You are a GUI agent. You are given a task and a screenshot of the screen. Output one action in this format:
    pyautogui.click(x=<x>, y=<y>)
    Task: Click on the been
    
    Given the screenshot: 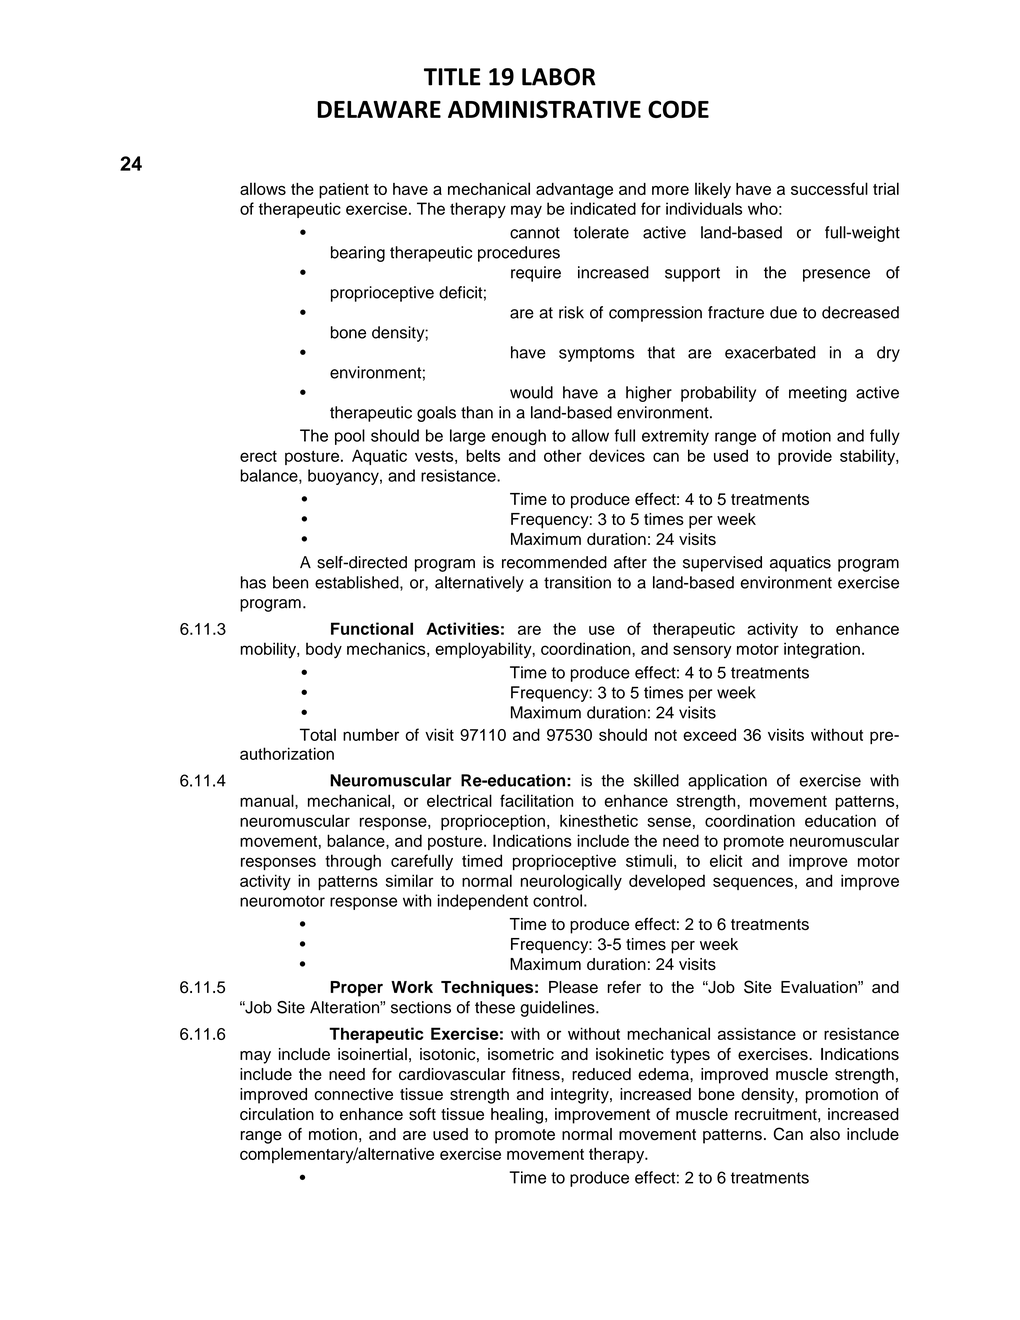 What is the action you would take?
    pyautogui.click(x=290, y=582)
